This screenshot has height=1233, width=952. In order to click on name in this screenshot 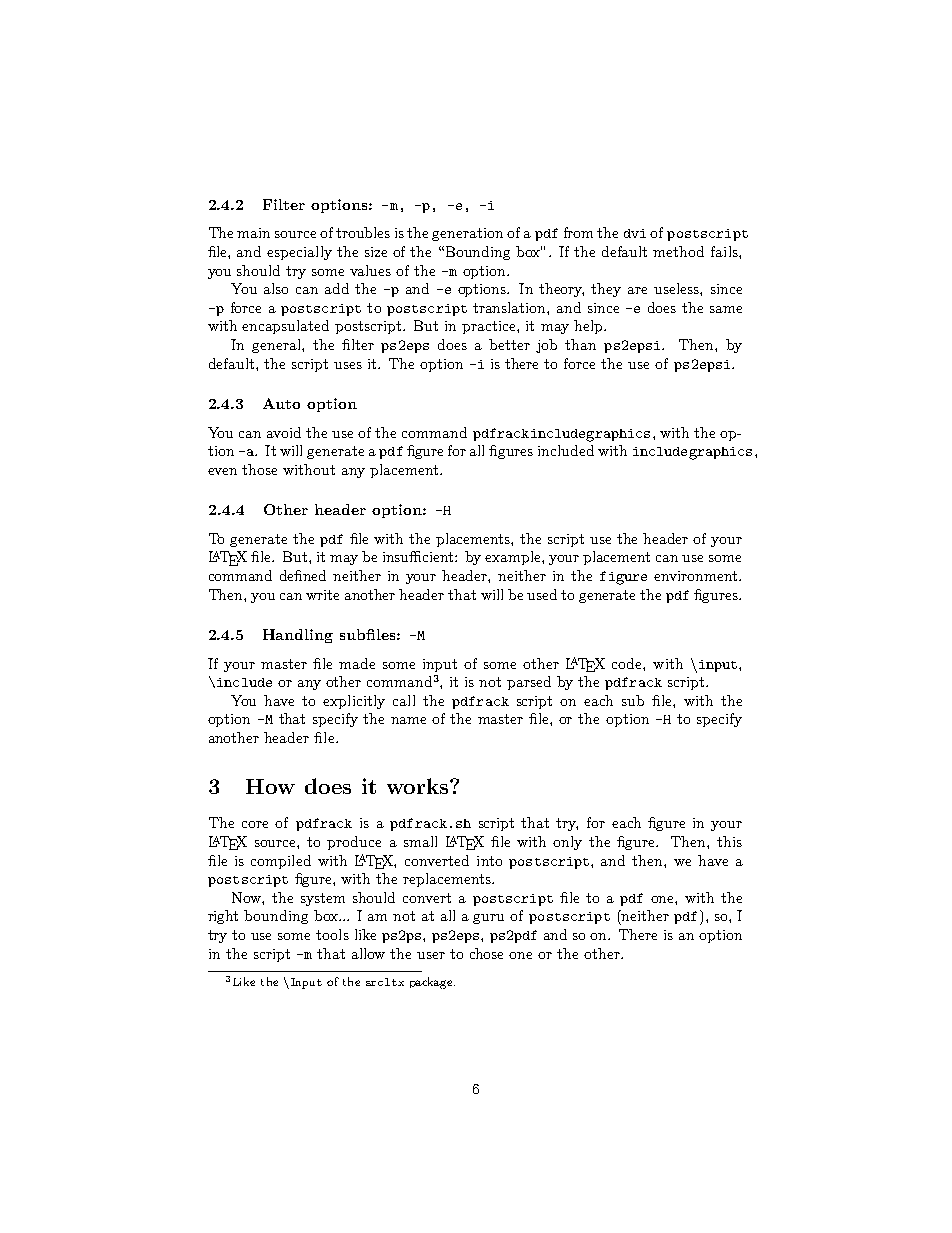, I will do `click(408, 720)`.
